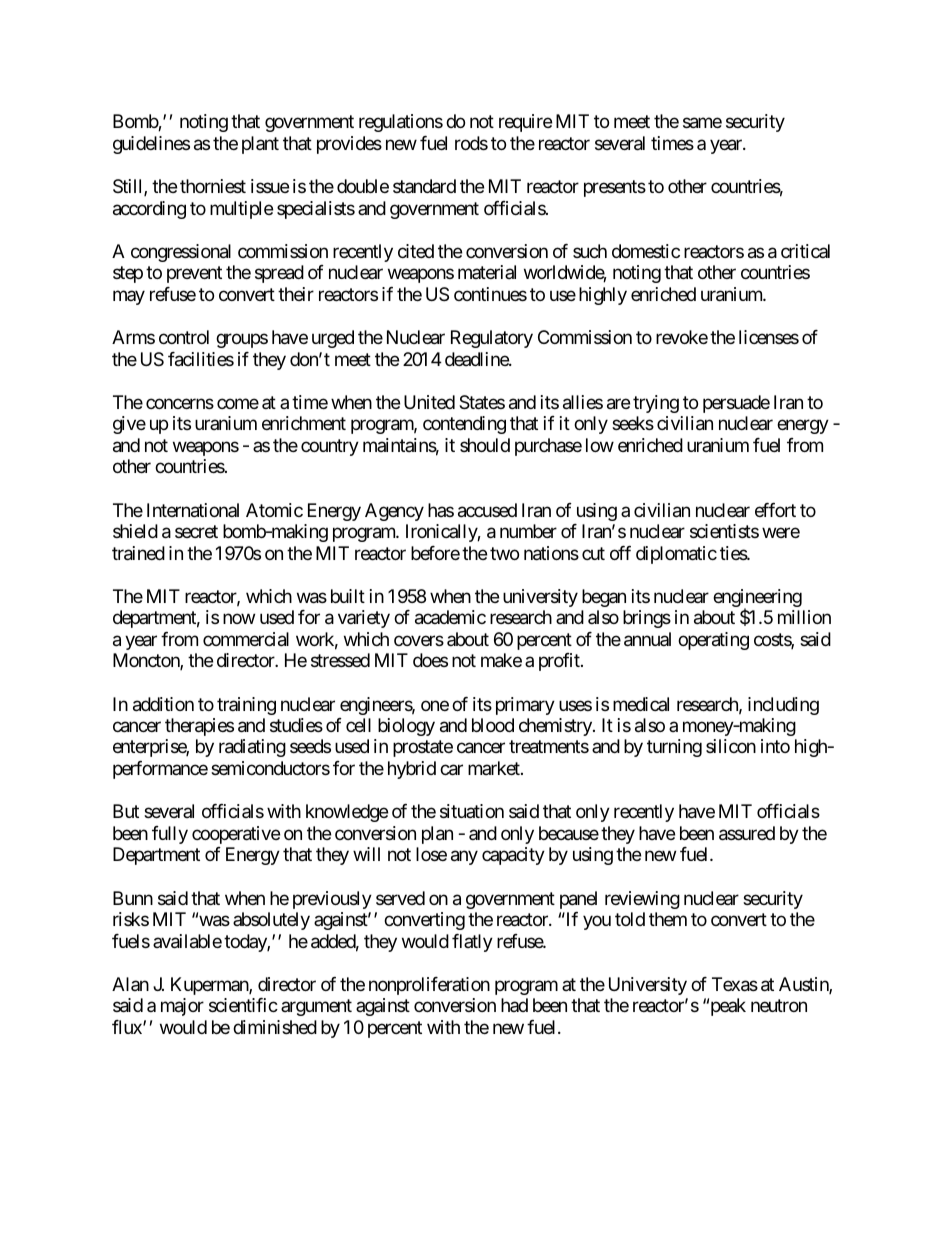 The height and width of the screenshot is (1233, 952). What do you see at coordinates (451, 770) in the screenshot?
I see `car` at bounding box center [451, 770].
